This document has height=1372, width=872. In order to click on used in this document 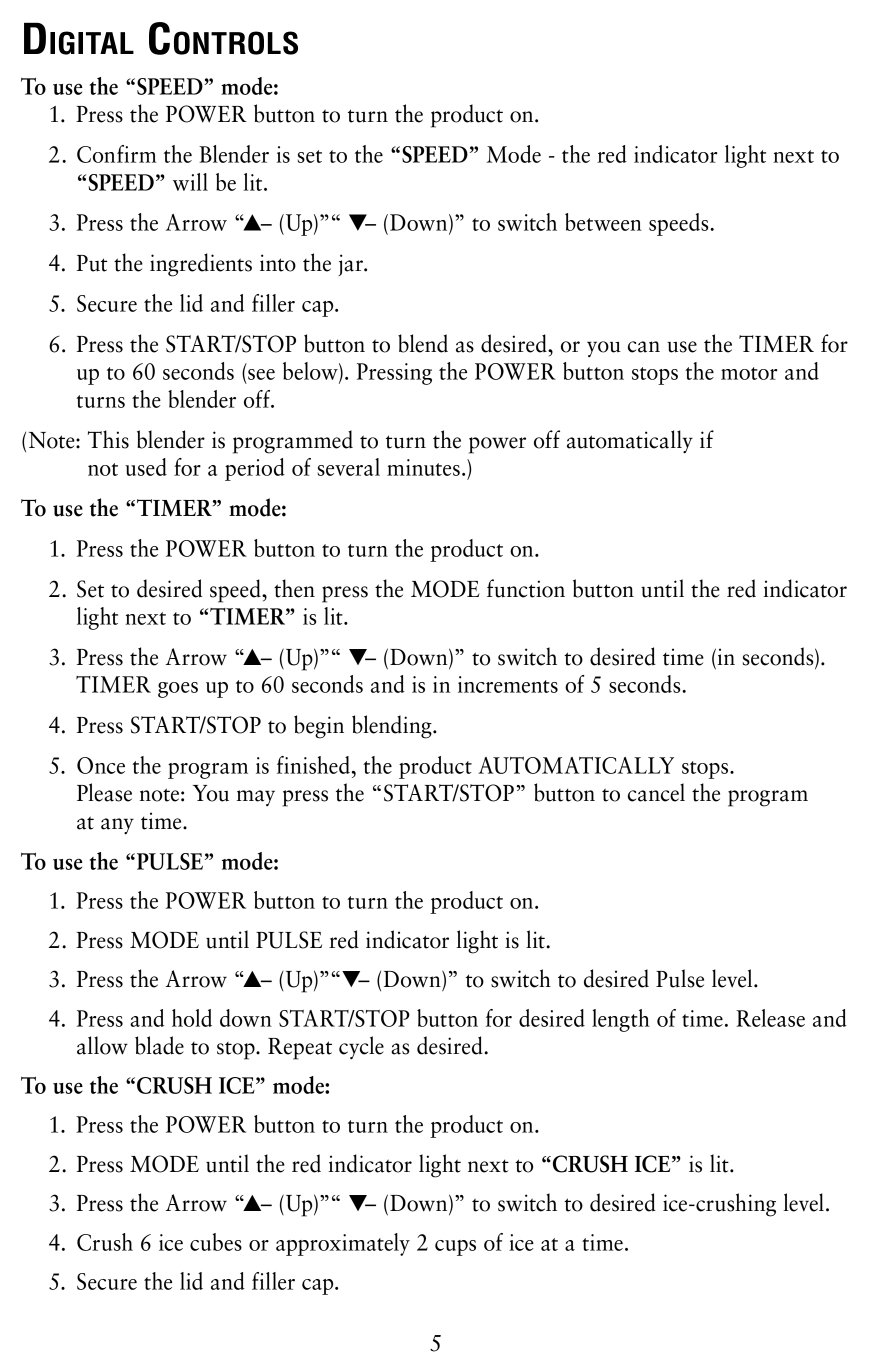, I will do `click(146, 467)`.
